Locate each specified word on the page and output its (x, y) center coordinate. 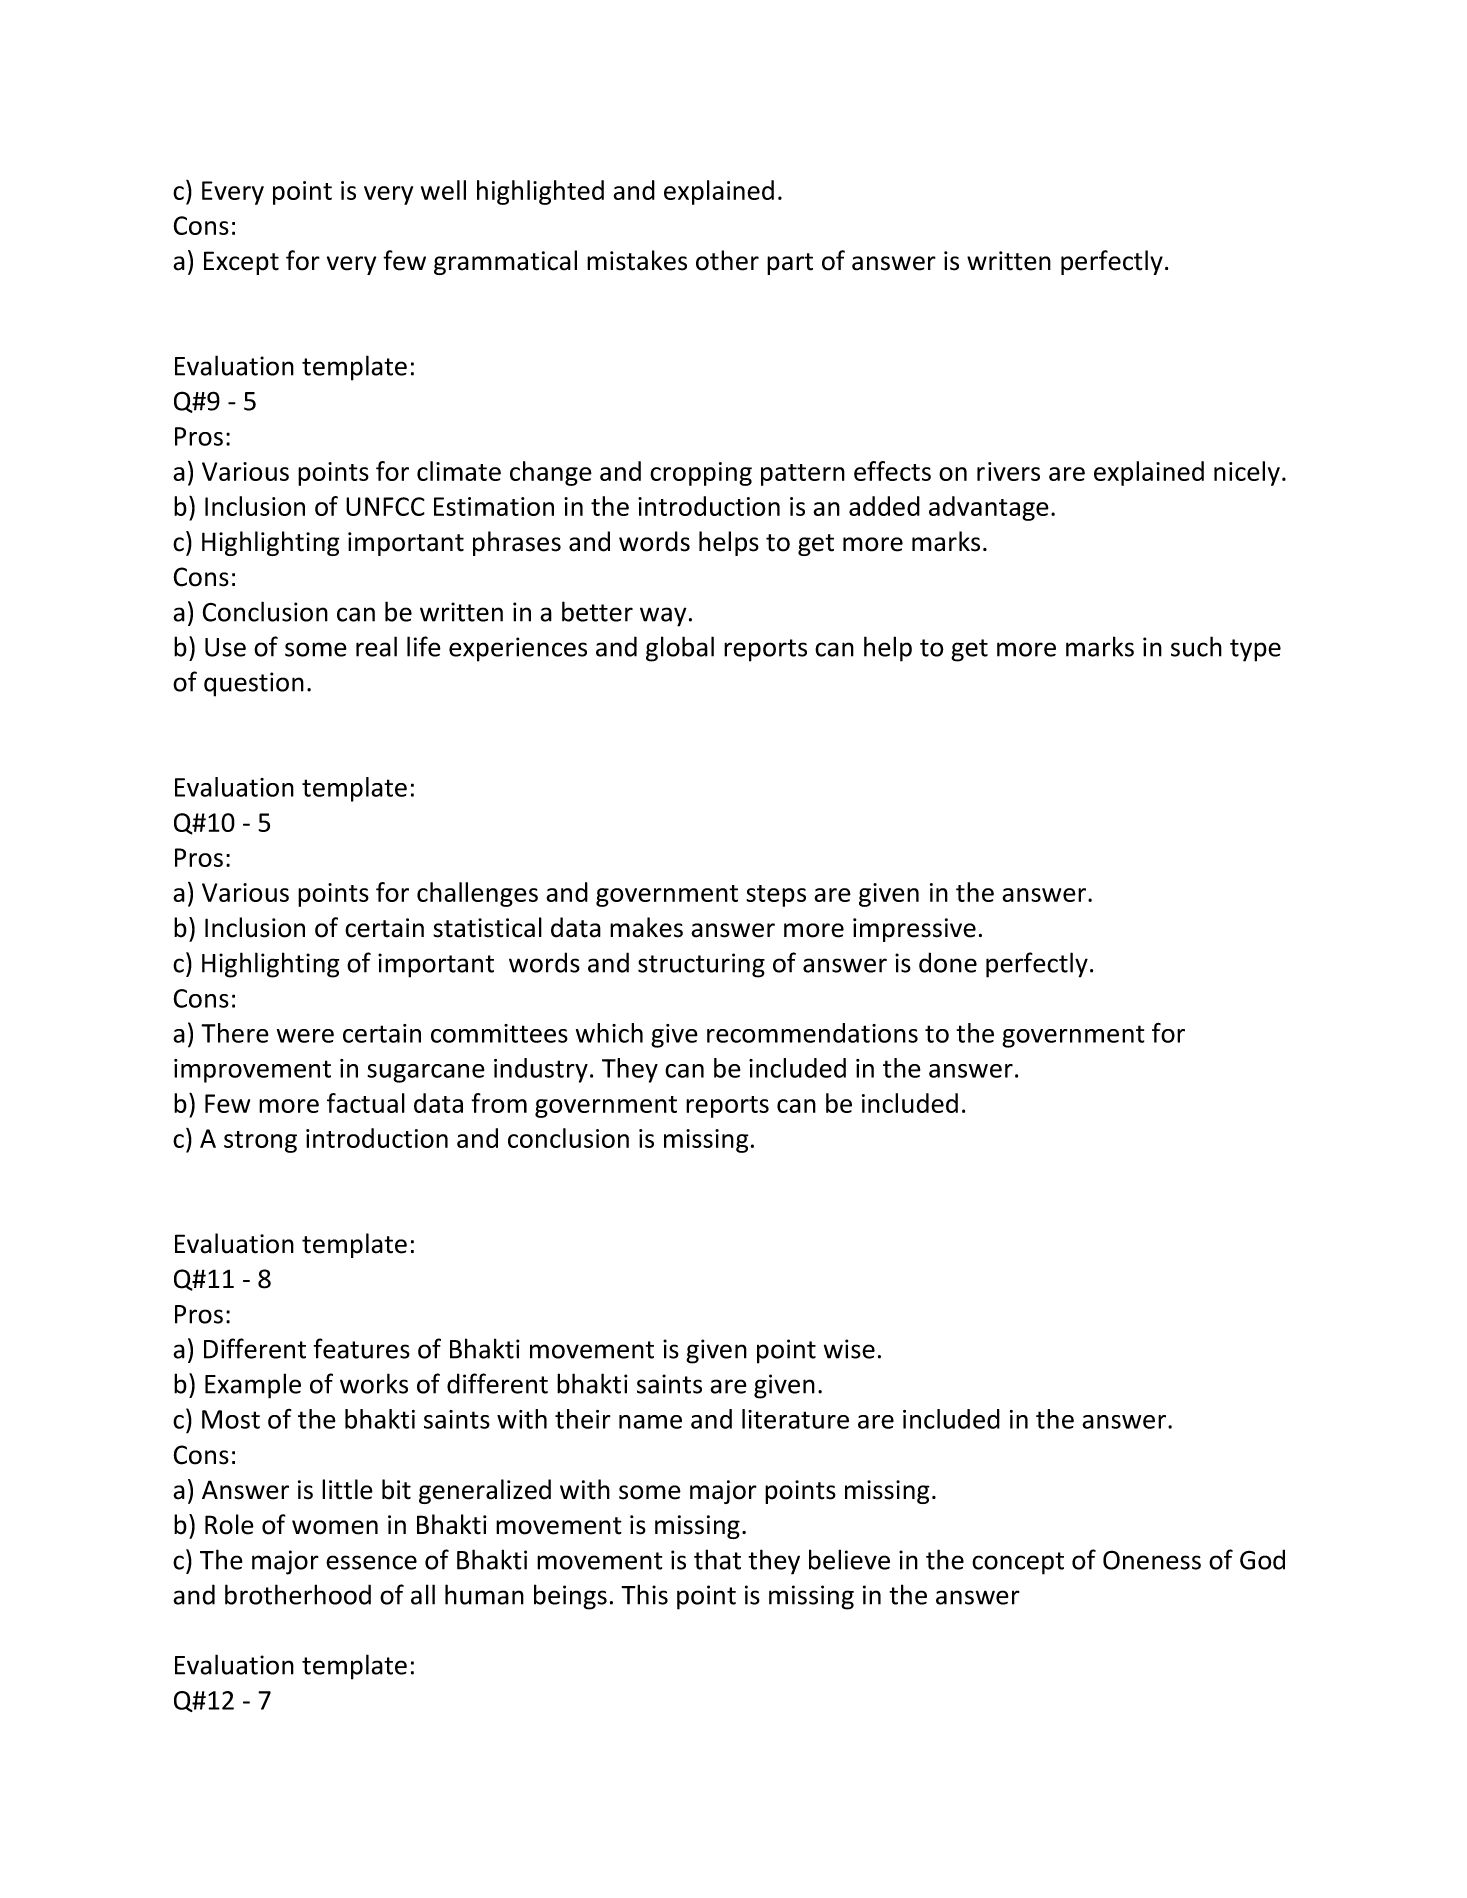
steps (776, 896)
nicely (1247, 473)
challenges (477, 894)
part (790, 264)
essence (371, 1562)
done (948, 962)
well (443, 190)
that (717, 1559)
